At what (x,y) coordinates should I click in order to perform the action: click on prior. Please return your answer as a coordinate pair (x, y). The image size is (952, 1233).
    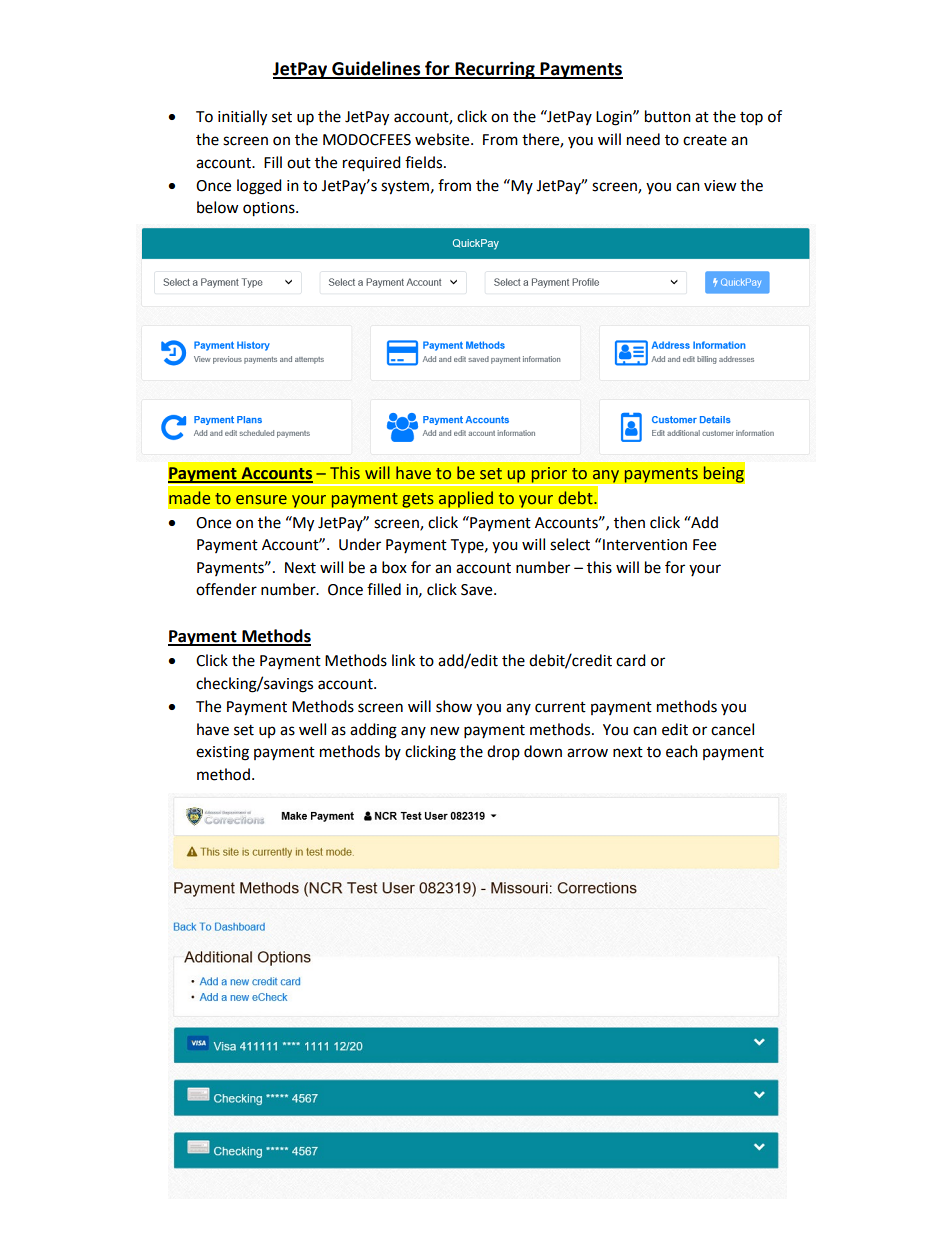
    Looking at the image, I should click on (549, 476).
